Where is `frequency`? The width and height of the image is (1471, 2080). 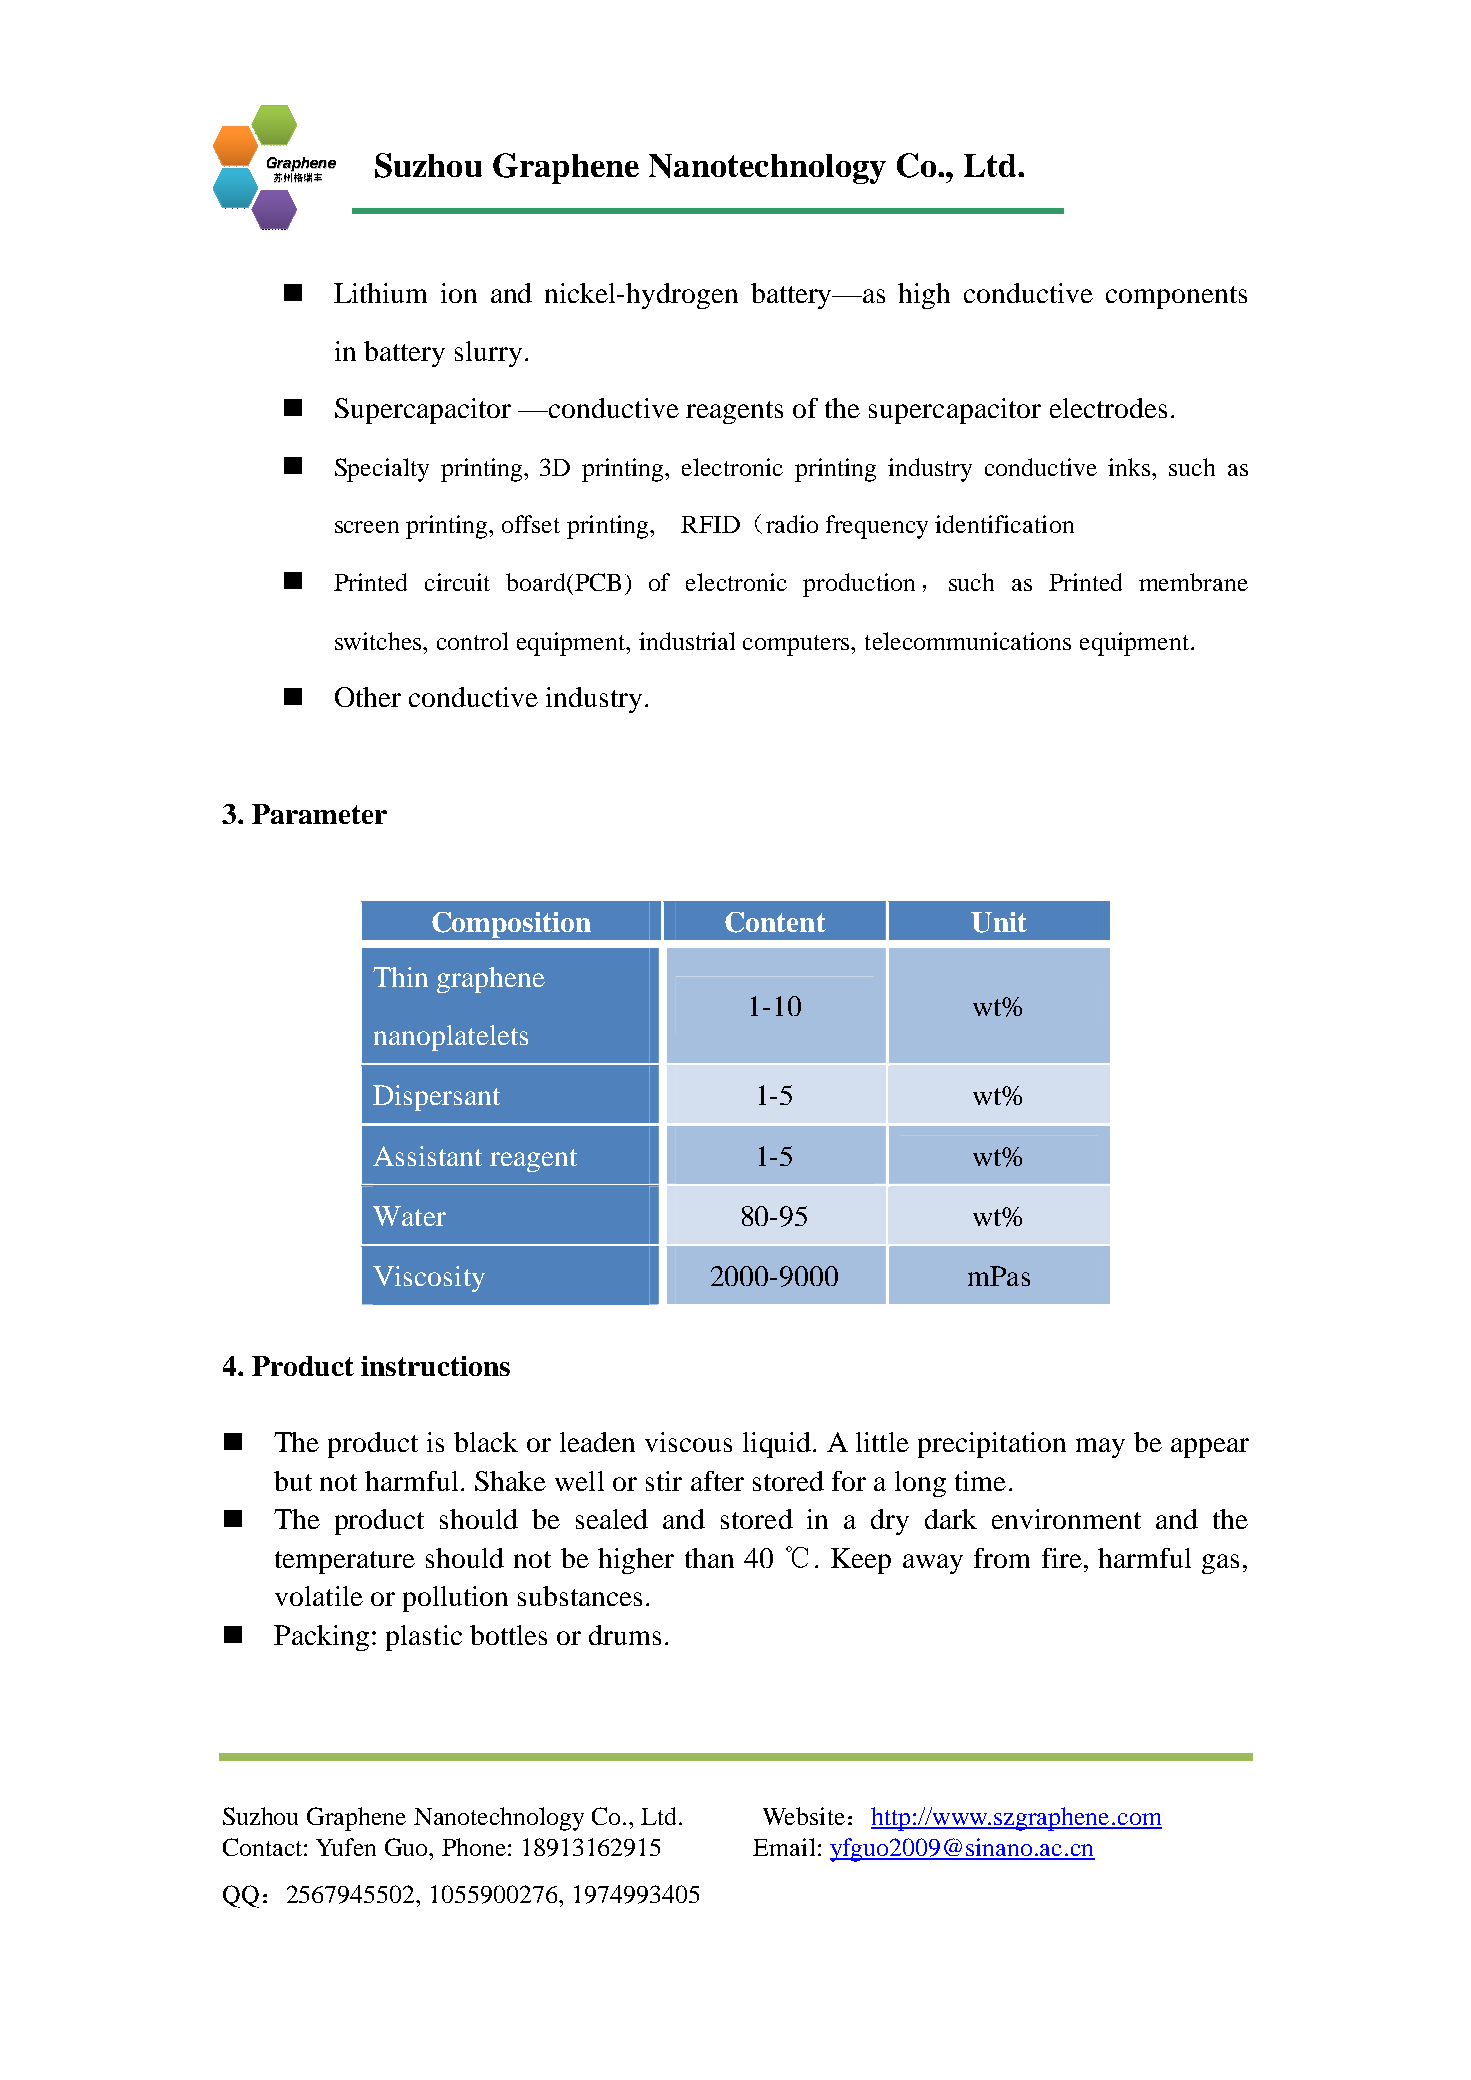 frequency is located at coordinates (877, 527).
